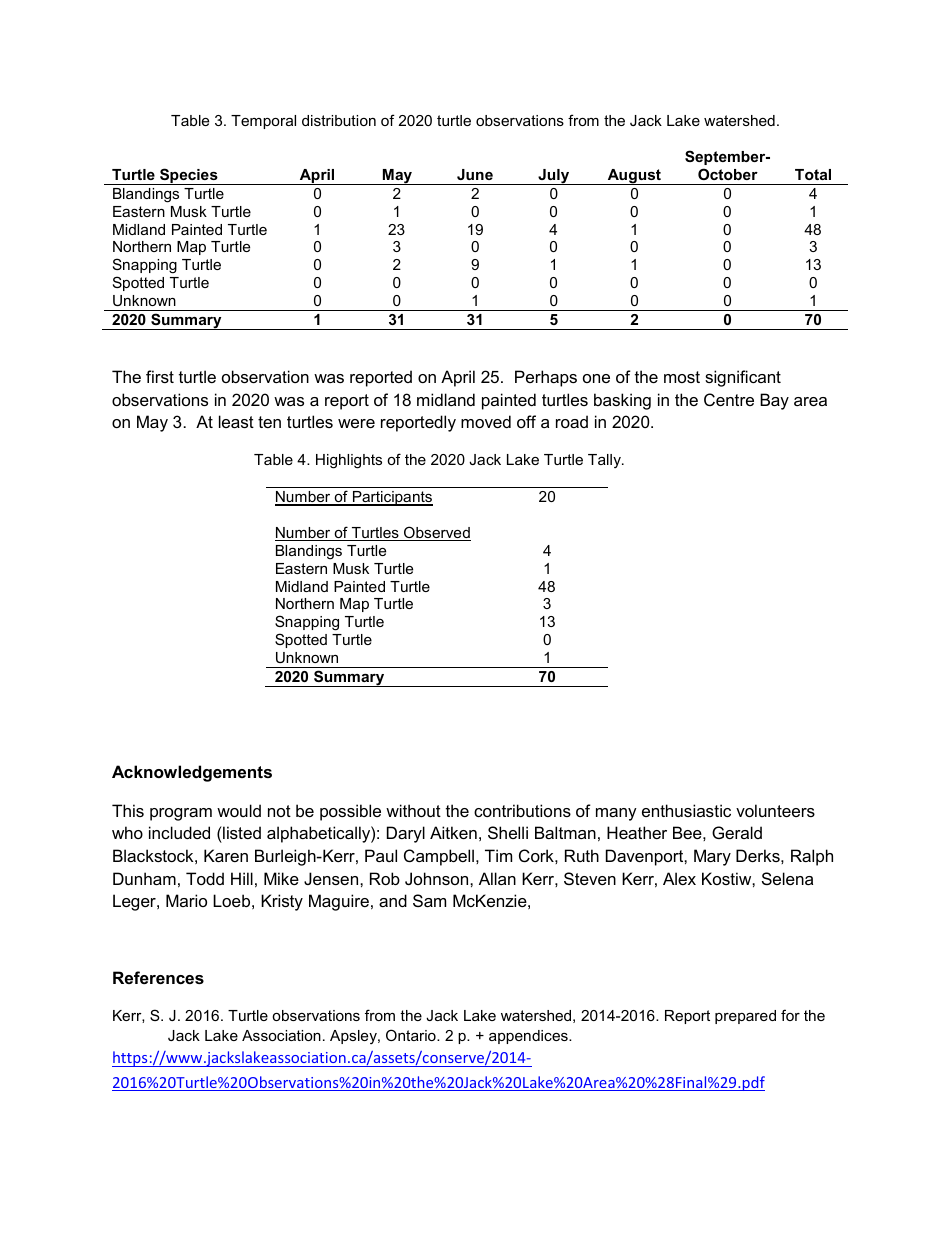 This page has height=1233, width=952. I want to click on Tally, so click(605, 461).
